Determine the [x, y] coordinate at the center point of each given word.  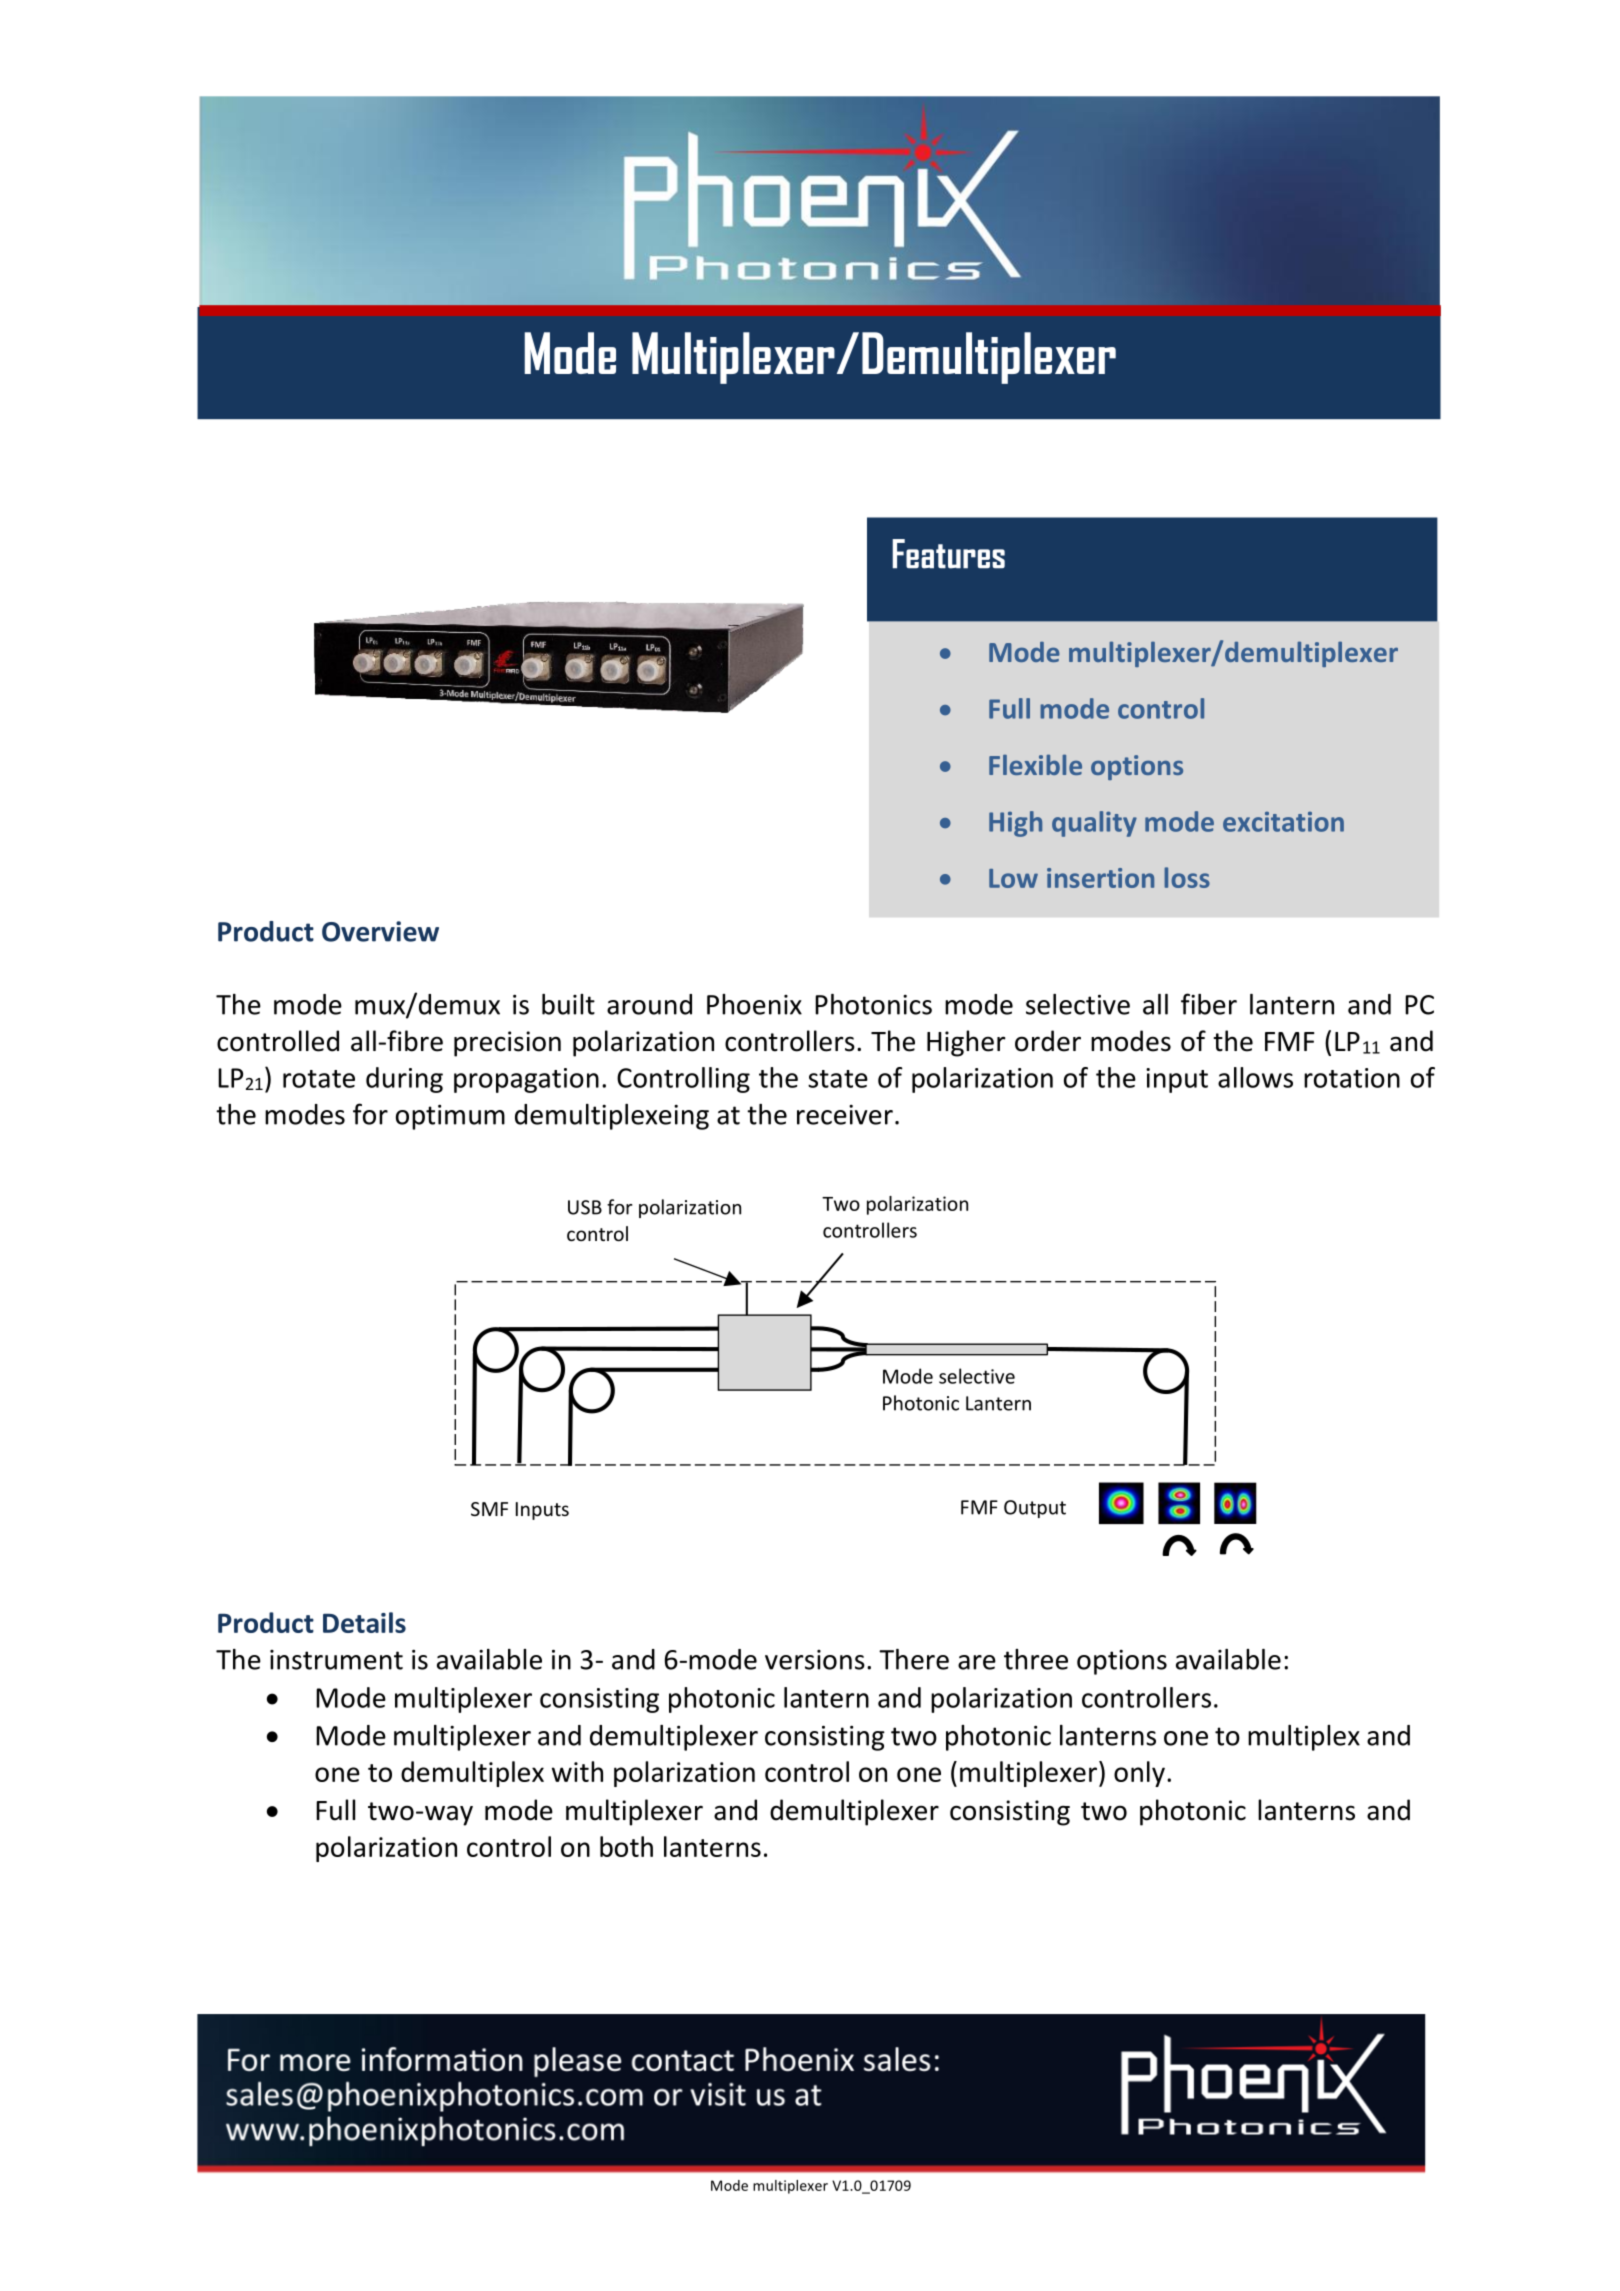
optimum [450, 1117]
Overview [380, 931]
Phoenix [754, 1004]
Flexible [1035, 764]
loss [1187, 877]
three [1036, 1659]
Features [948, 554]
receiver [845, 1115]
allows [1255, 1077]
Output [1035, 1509]
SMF [489, 1509]
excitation [1283, 822]
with [577, 1771]
